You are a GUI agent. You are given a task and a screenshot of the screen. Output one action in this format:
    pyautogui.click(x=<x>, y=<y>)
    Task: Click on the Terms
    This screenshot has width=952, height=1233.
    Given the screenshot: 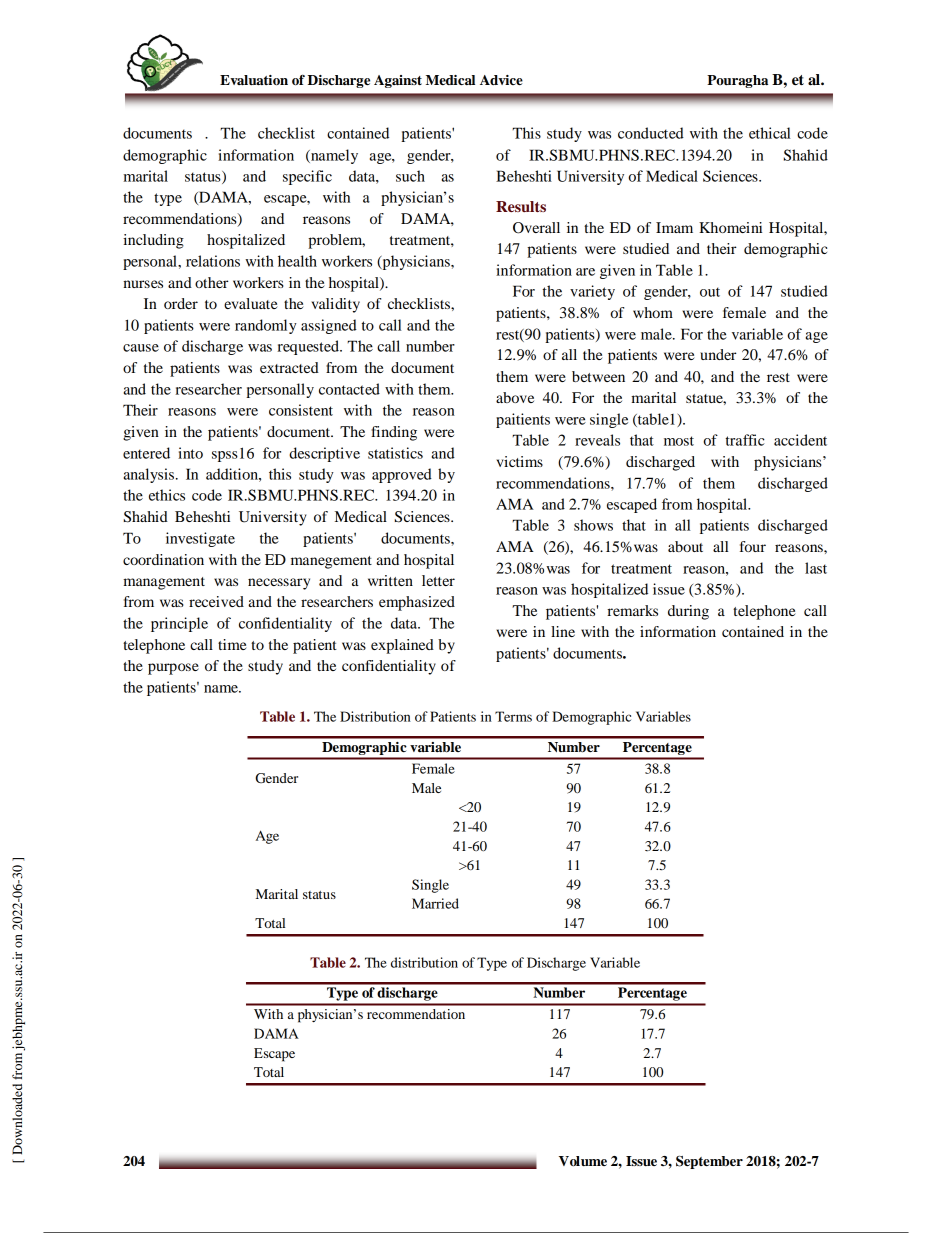 What is the action you would take?
    pyautogui.click(x=513, y=716)
